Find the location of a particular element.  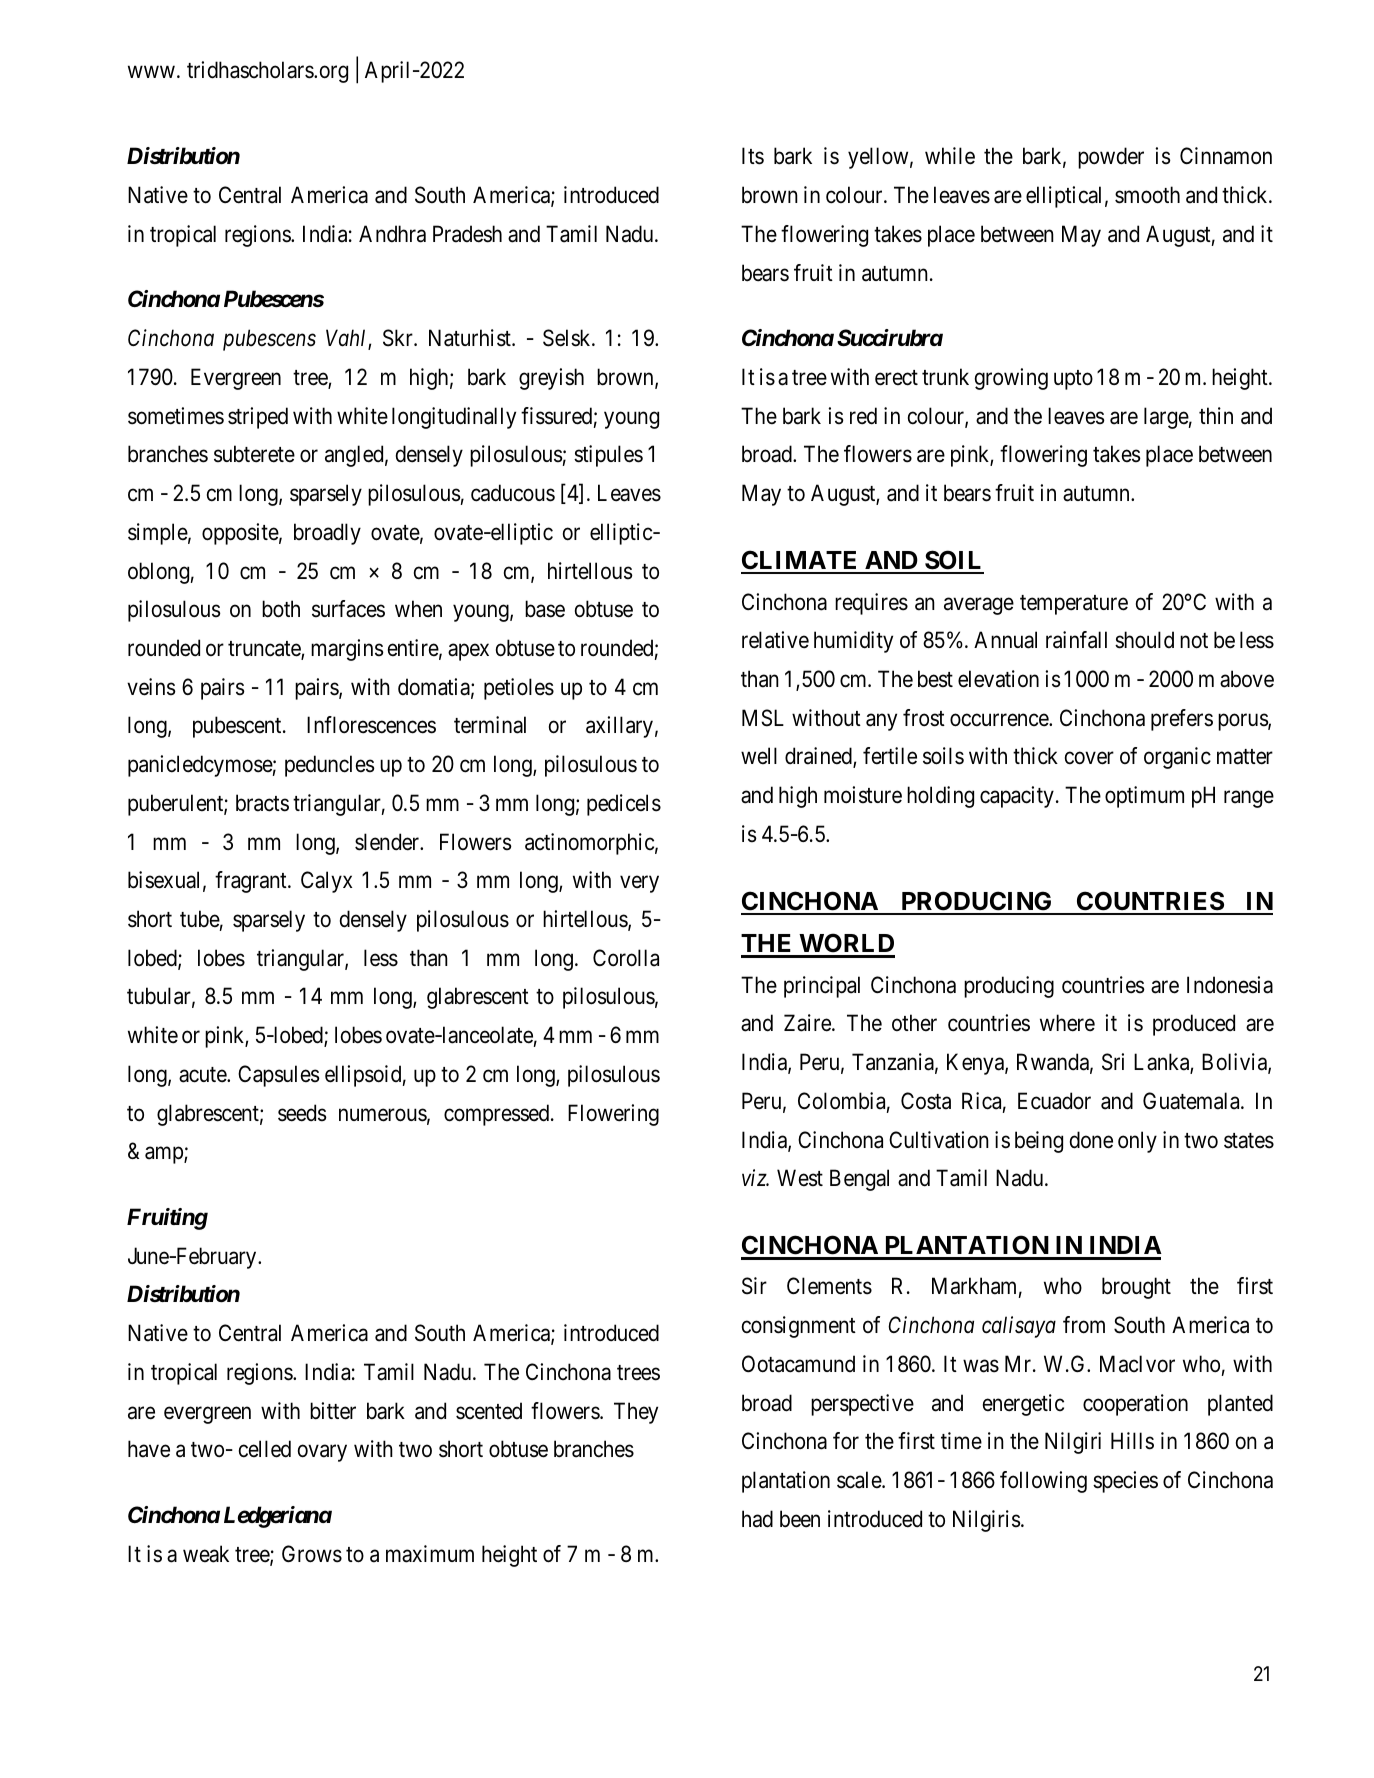

pedicels is located at coordinates (624, 805).
